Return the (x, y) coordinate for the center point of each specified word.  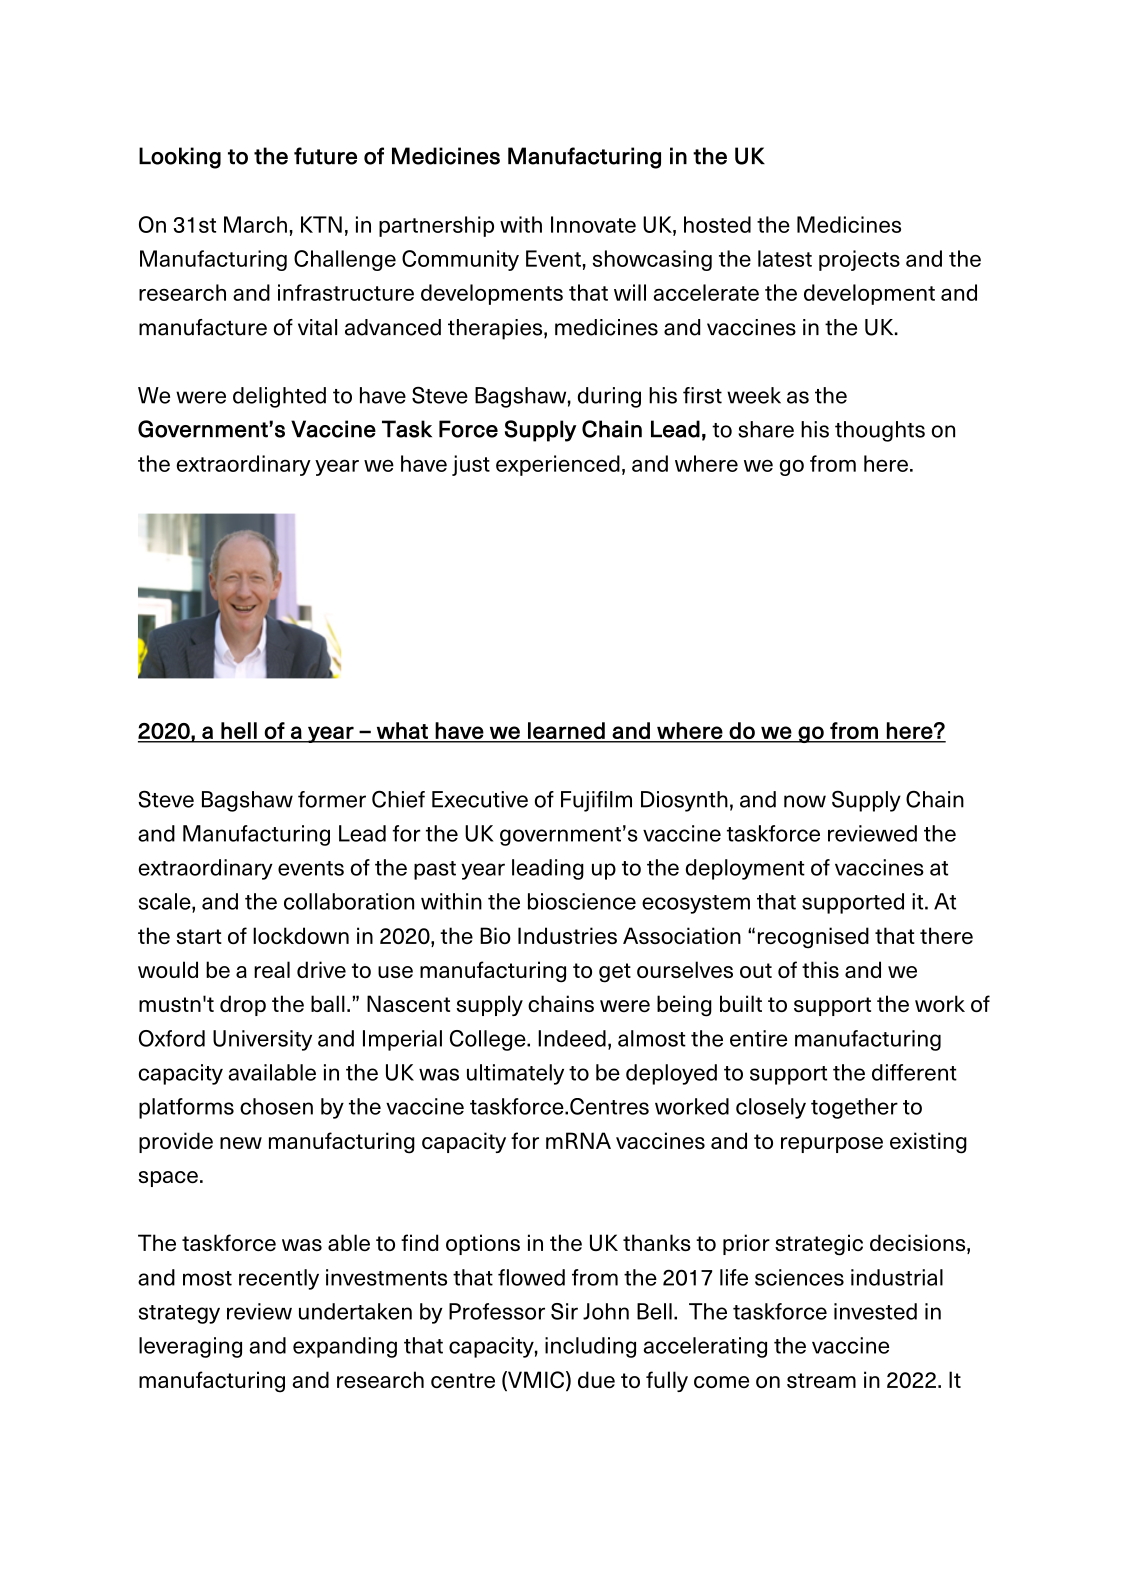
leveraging (190, 1347)
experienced (558, 465)
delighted (279, 397)
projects (859, 260)
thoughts (880, 431)
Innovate (593, 224)
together (854, 1108)
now (805, 801)
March (255, 224)
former (332, 799)
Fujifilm (596, 801)
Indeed (572, 1038)
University (262, 1040)
